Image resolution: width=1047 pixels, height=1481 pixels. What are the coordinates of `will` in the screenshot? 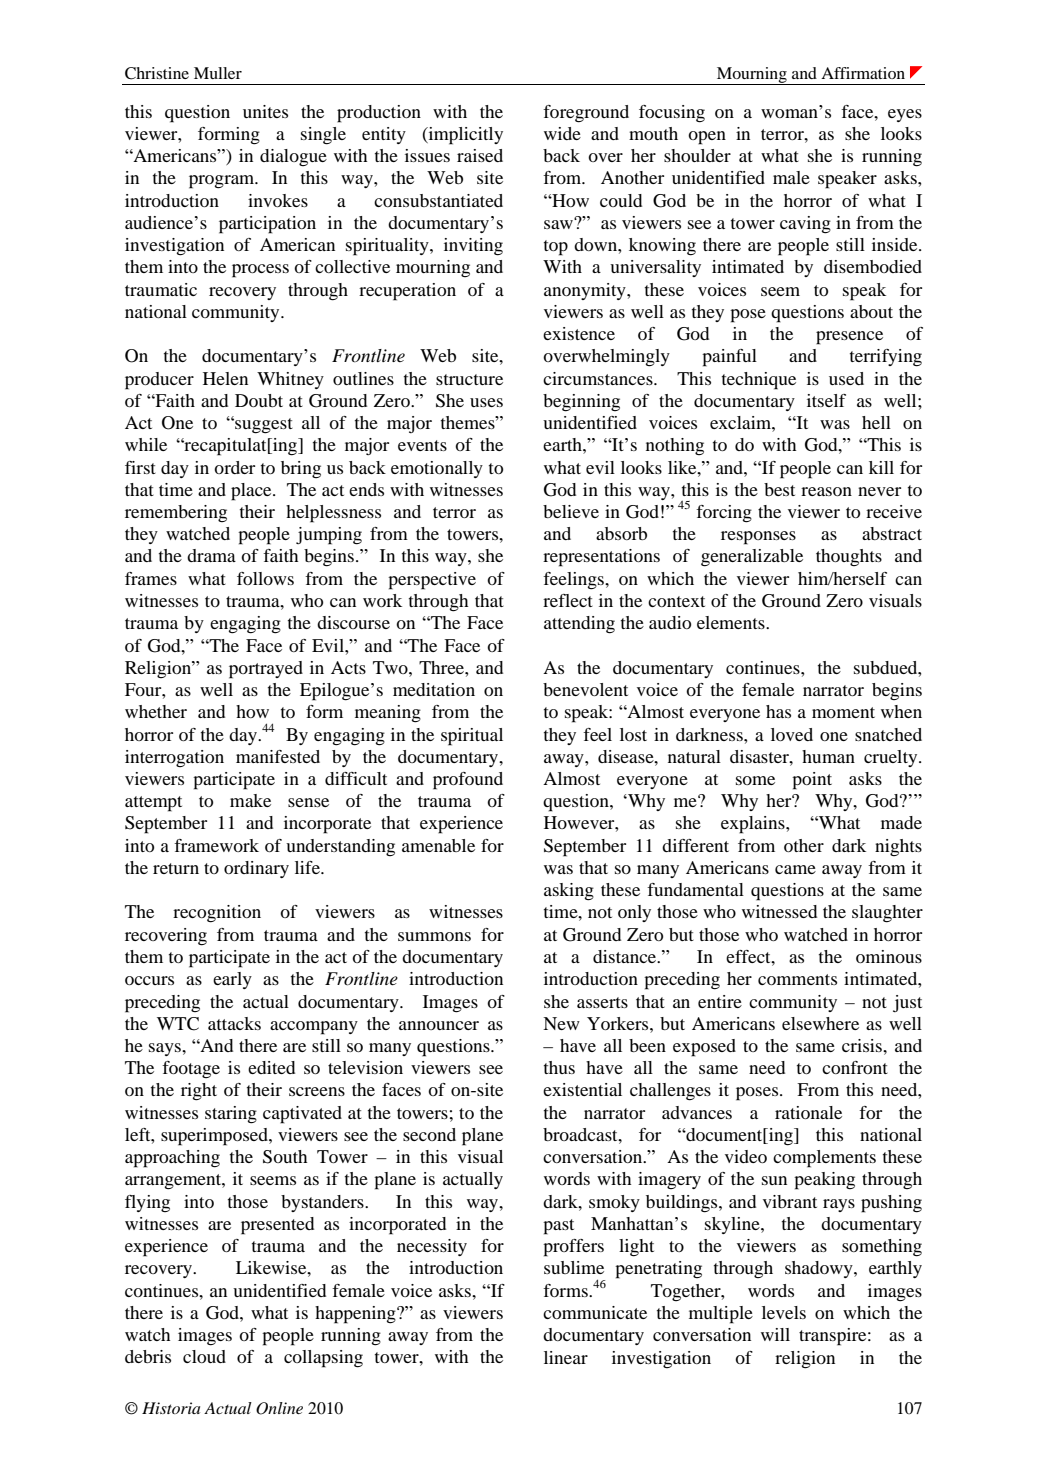 It's located at (775, 1334).
